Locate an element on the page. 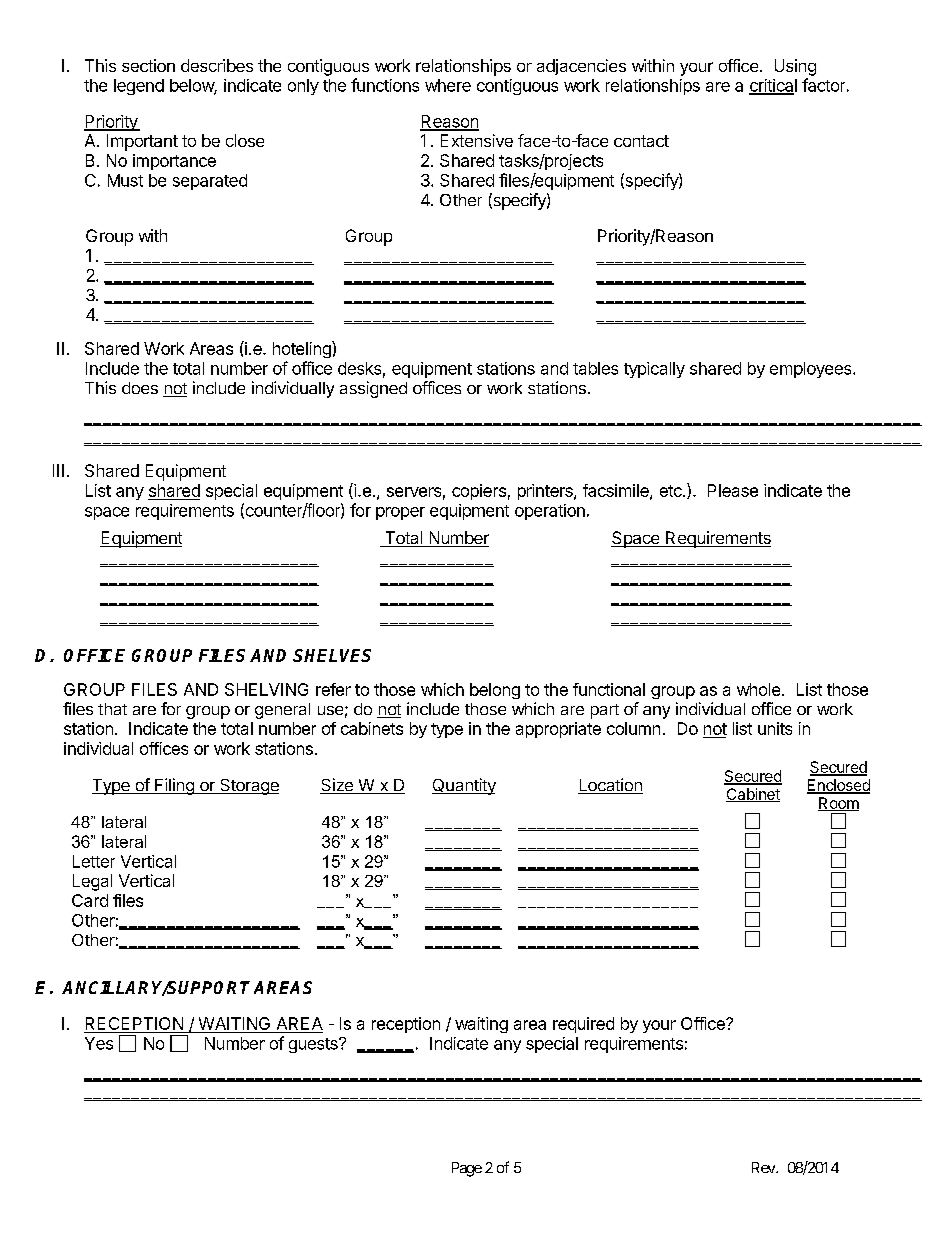 This page has width=952, height=1233. Room is located at coordinates (838, 804).
